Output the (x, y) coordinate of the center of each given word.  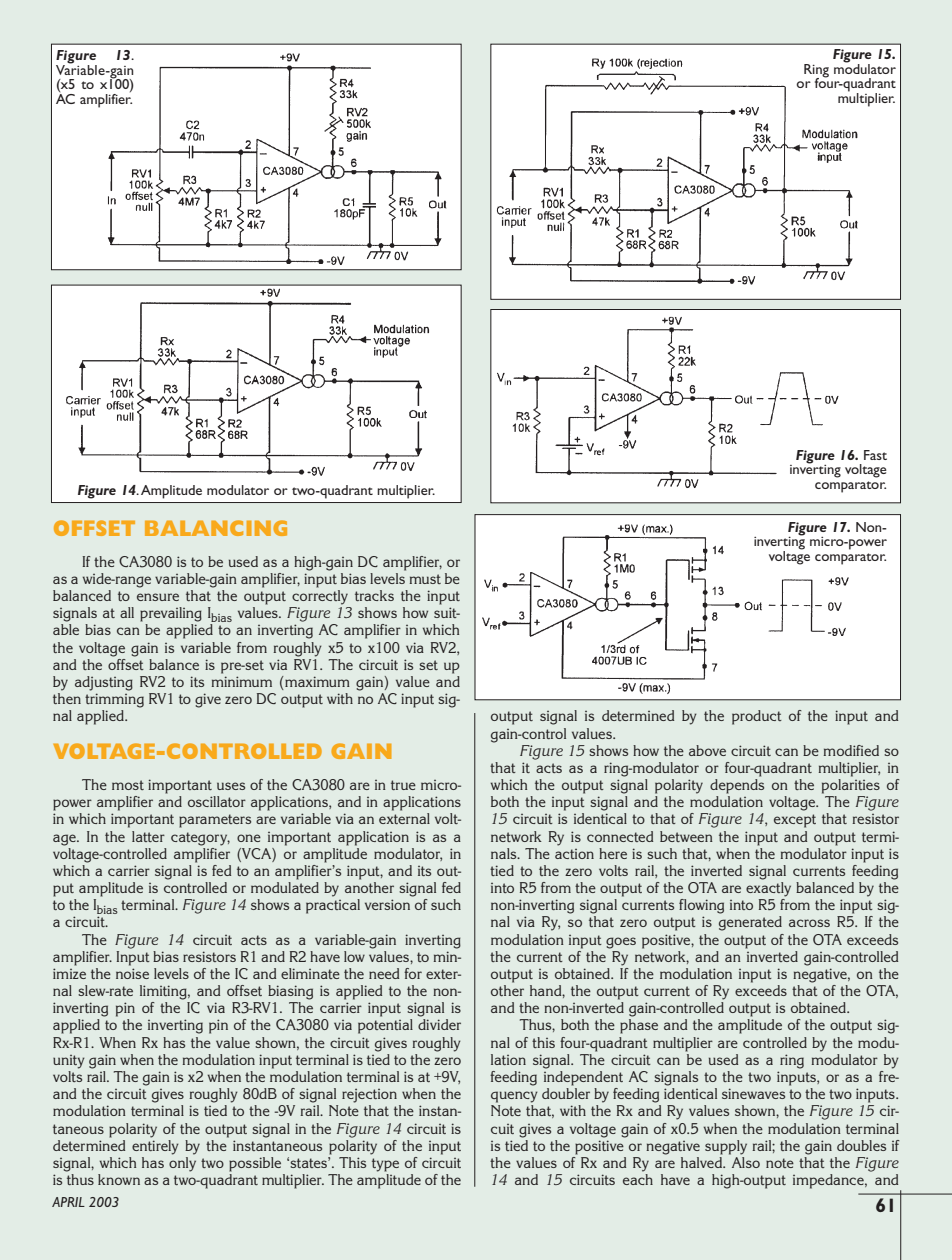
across (809, 923)
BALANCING (216, 528)
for (413, 973)
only (182, 1164)
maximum (316, 683)
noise (132, 973)
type (385, 1165)
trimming (114, 700)
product (757, 717)
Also (746, 1162)
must (425, 579)
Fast (875, 455)
